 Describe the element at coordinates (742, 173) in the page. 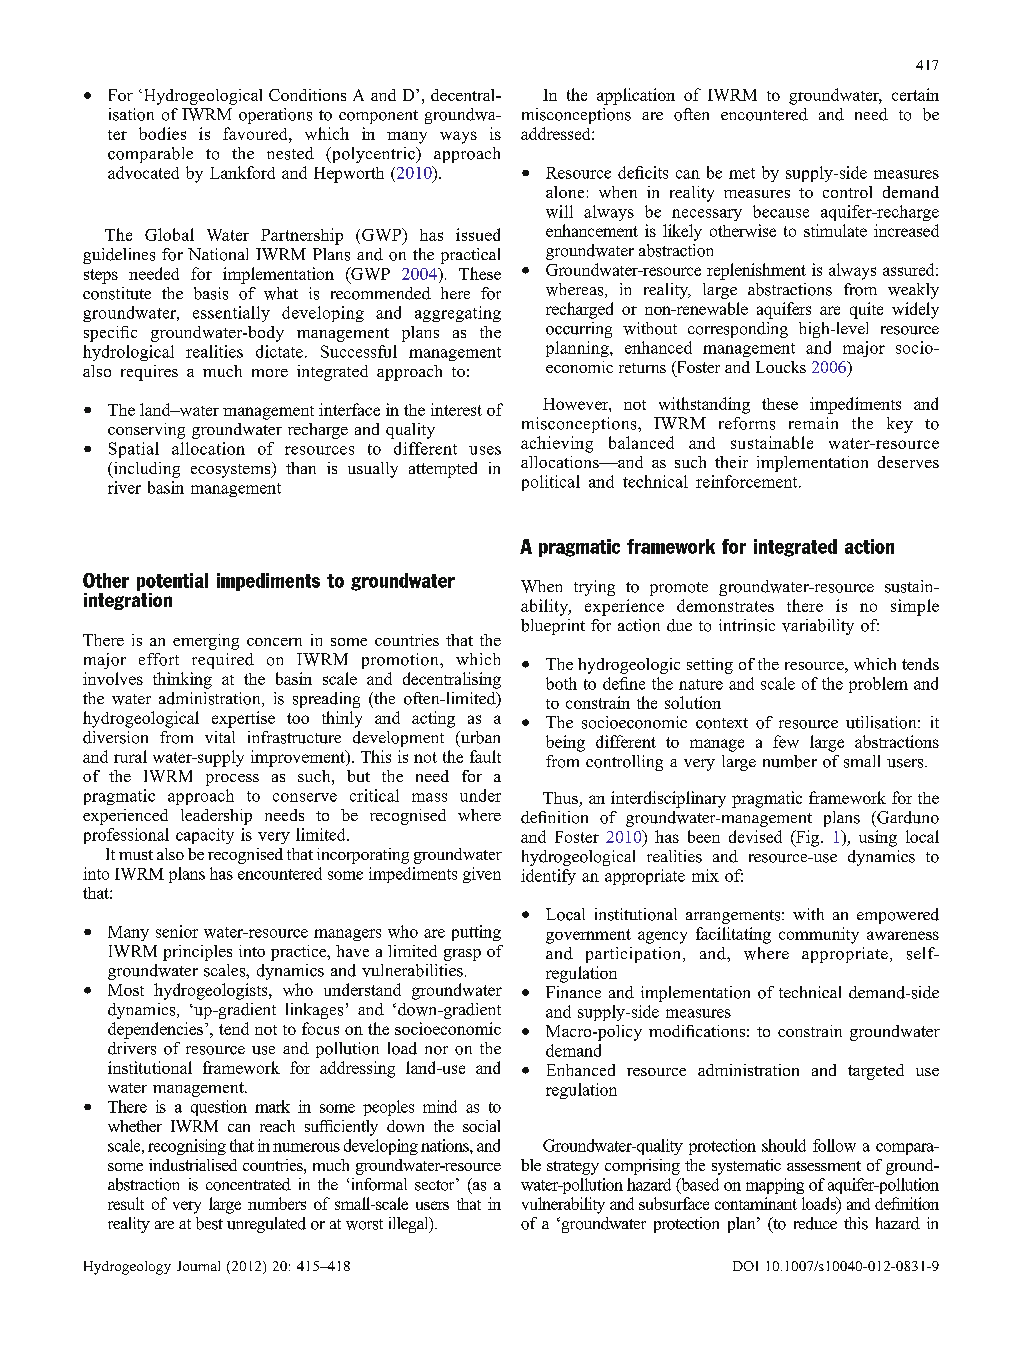

I see `met` at that location.
